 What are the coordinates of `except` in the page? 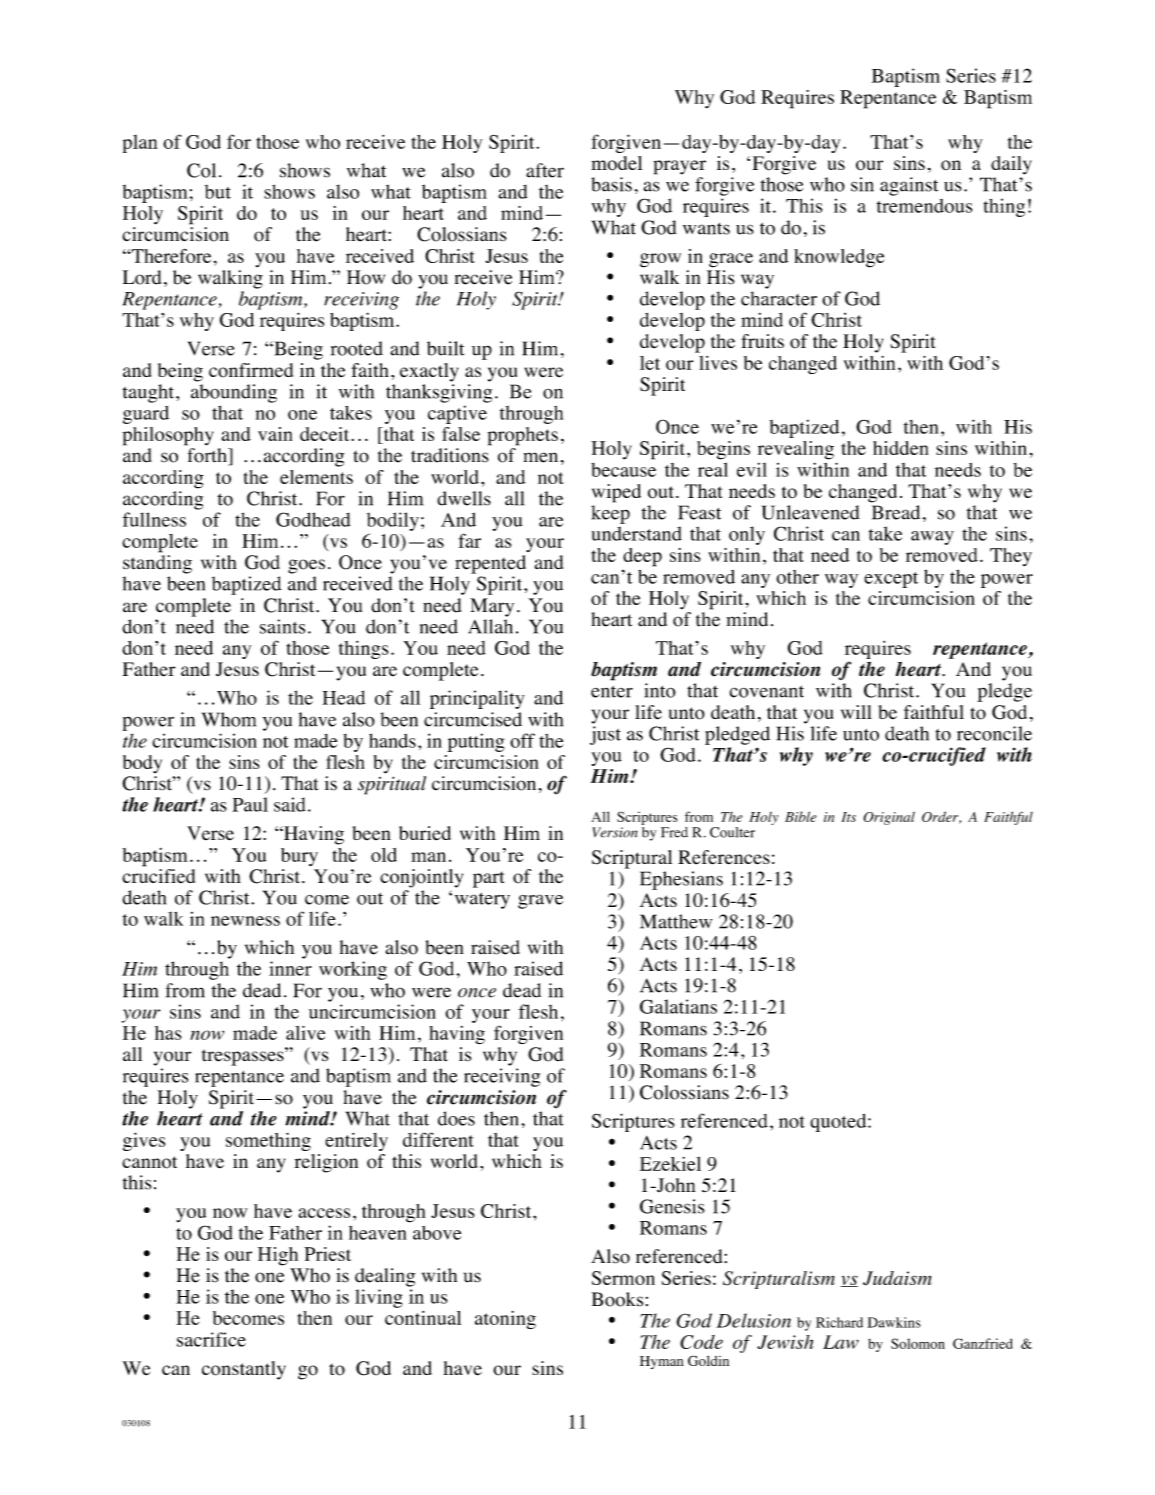 It's located at (891, 580).
